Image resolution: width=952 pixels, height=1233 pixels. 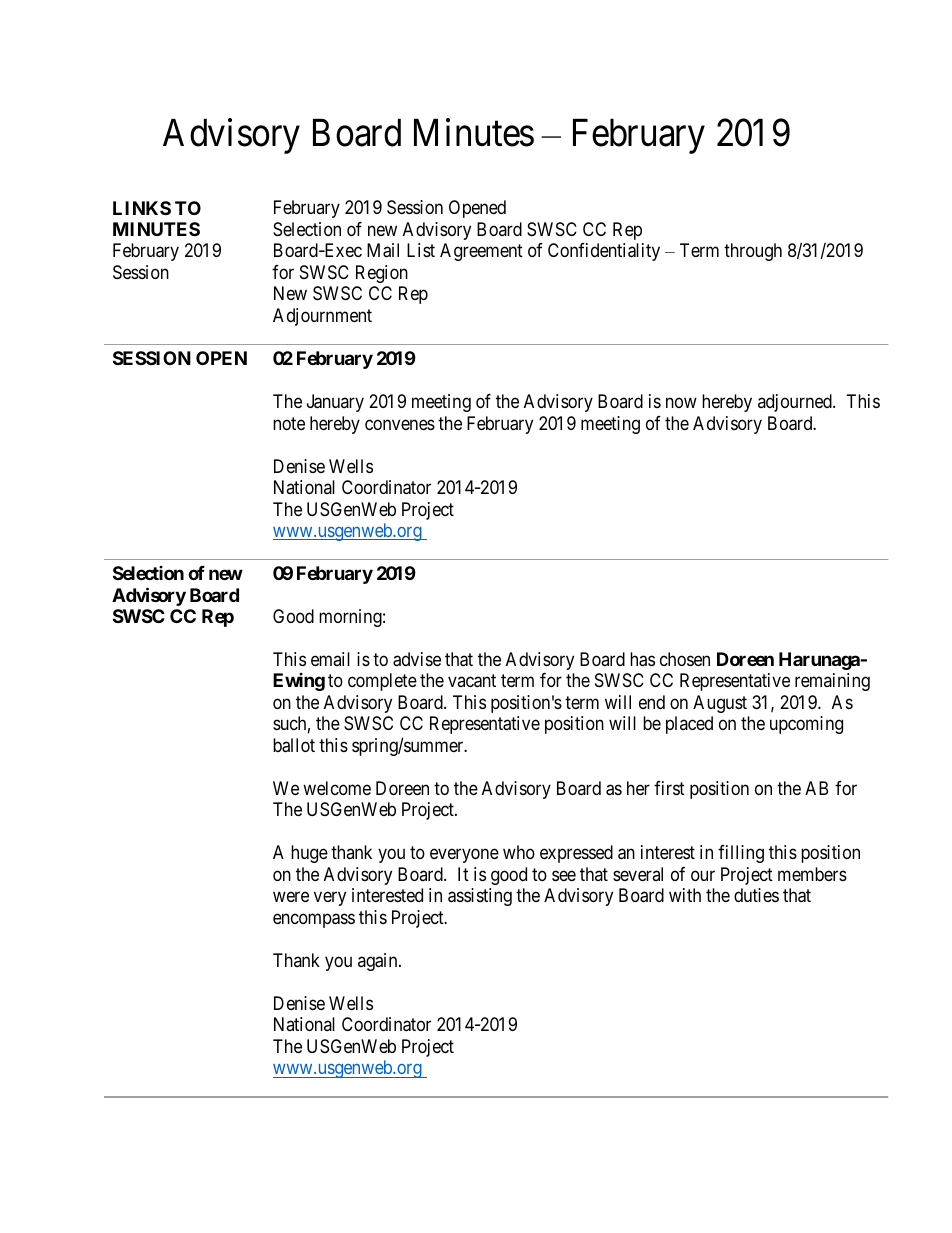 I want to click on assisting, so click(x=480, y=897).
